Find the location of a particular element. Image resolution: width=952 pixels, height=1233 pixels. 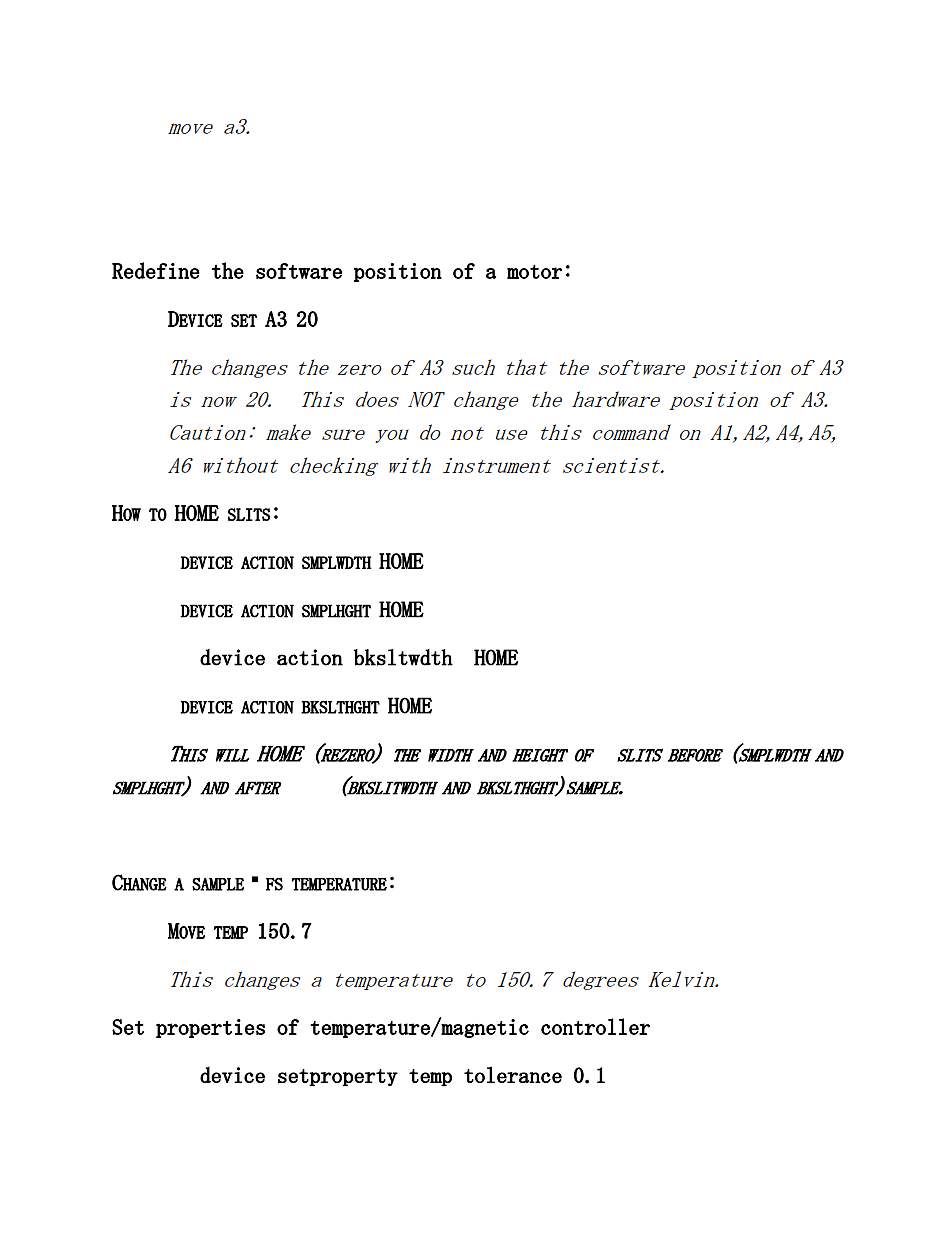

motor is located at coordinates (534, 272).
